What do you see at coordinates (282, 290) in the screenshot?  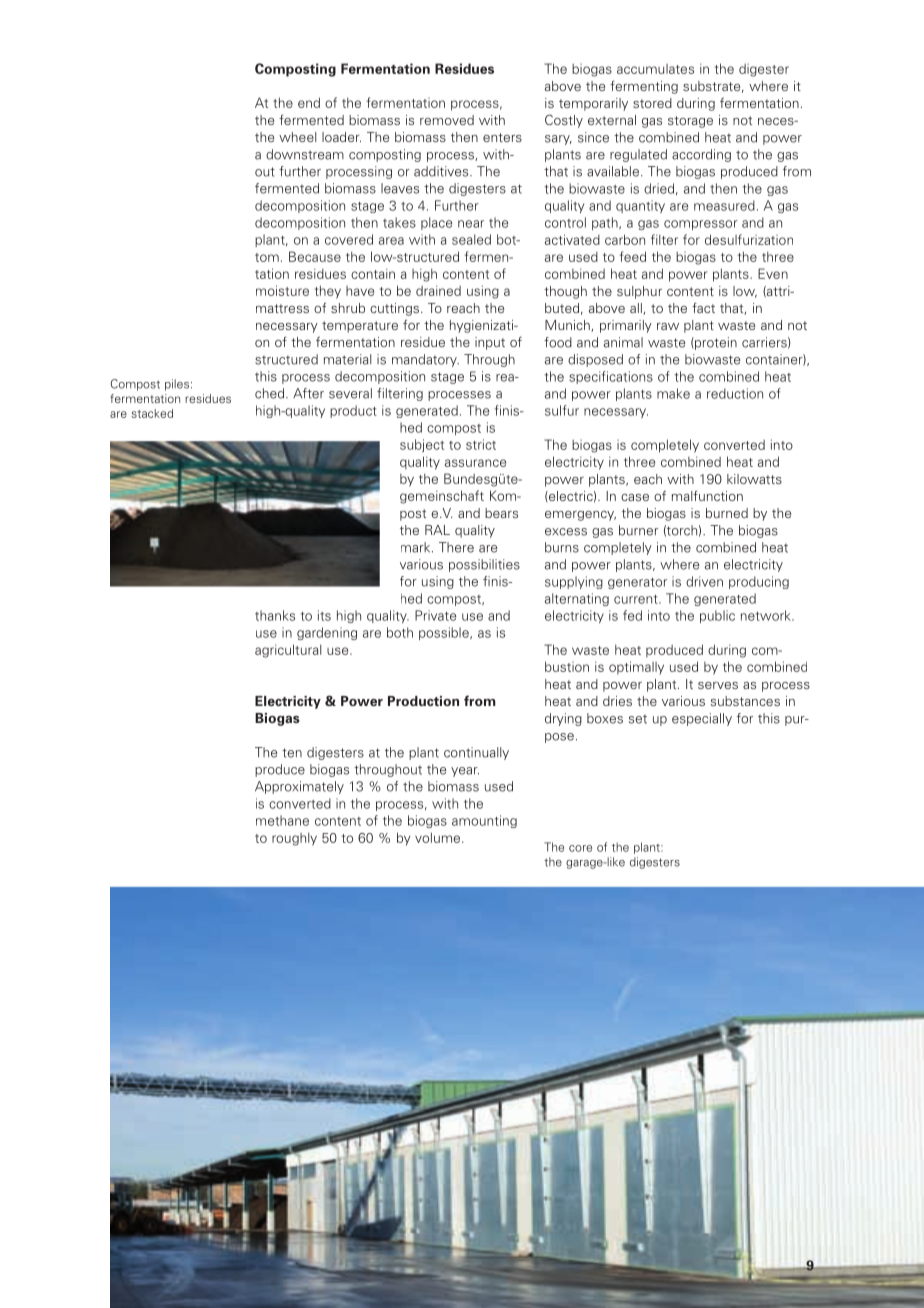 I see `moisture` at bounding box center [282, 290].
